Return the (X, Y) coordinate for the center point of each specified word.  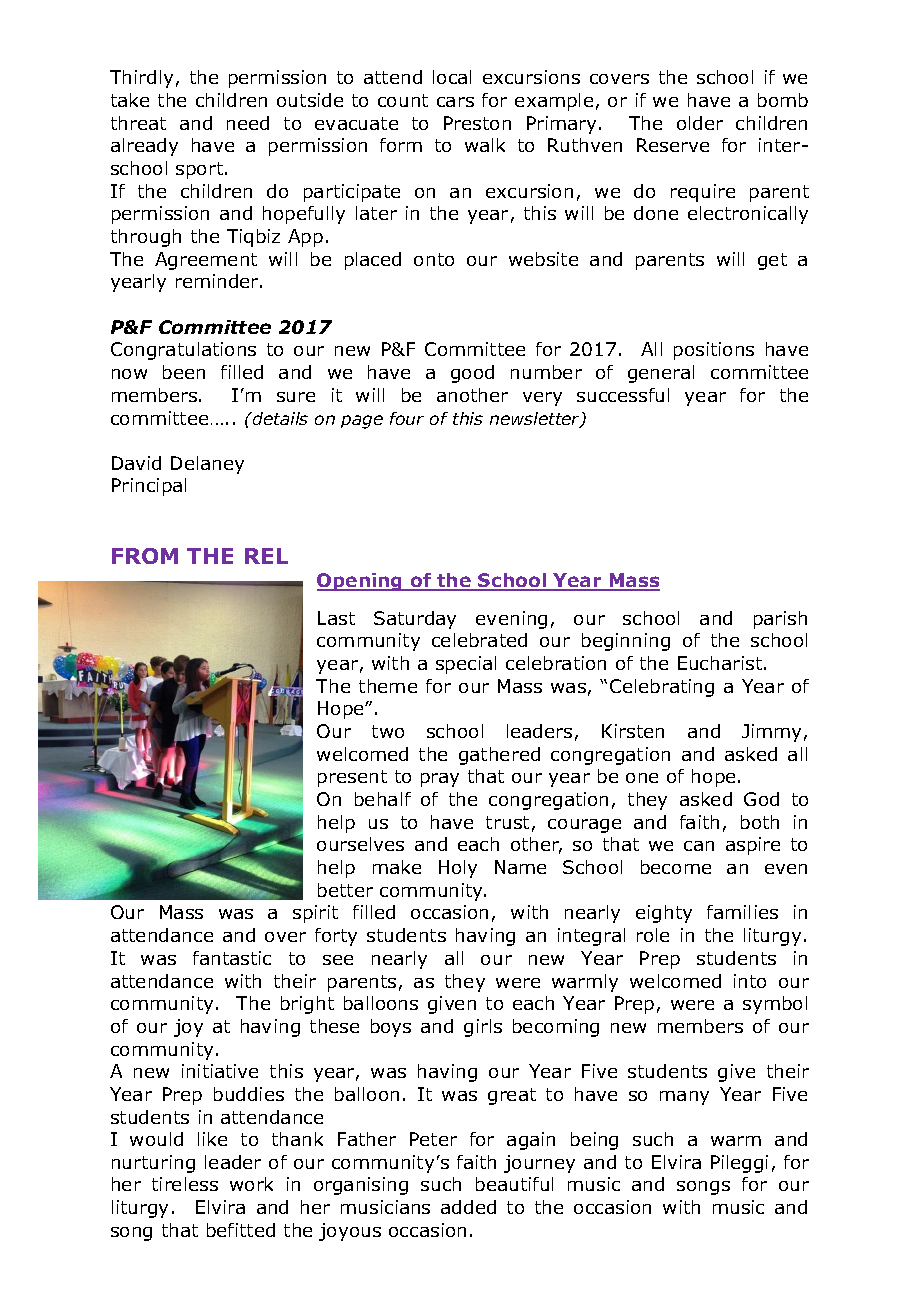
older (700, 123)
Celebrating (662, 688)
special (466, 665)
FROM (145, 556)
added (468, 1207)
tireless (185, 1184)
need (248, 123)
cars (455, 102)
